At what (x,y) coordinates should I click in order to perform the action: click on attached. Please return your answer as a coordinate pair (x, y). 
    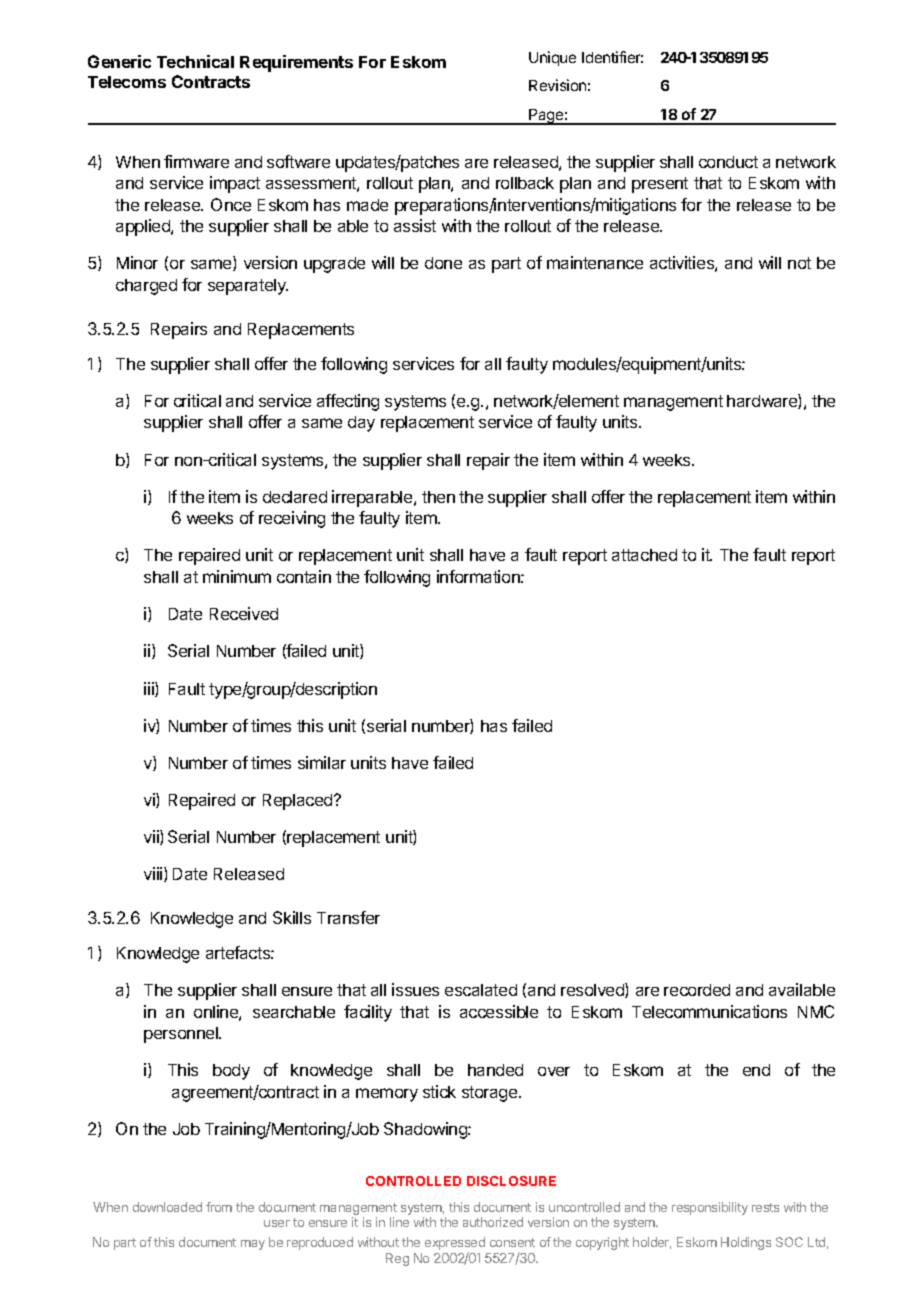
    Looking at the image, I should click on (644, 555).
